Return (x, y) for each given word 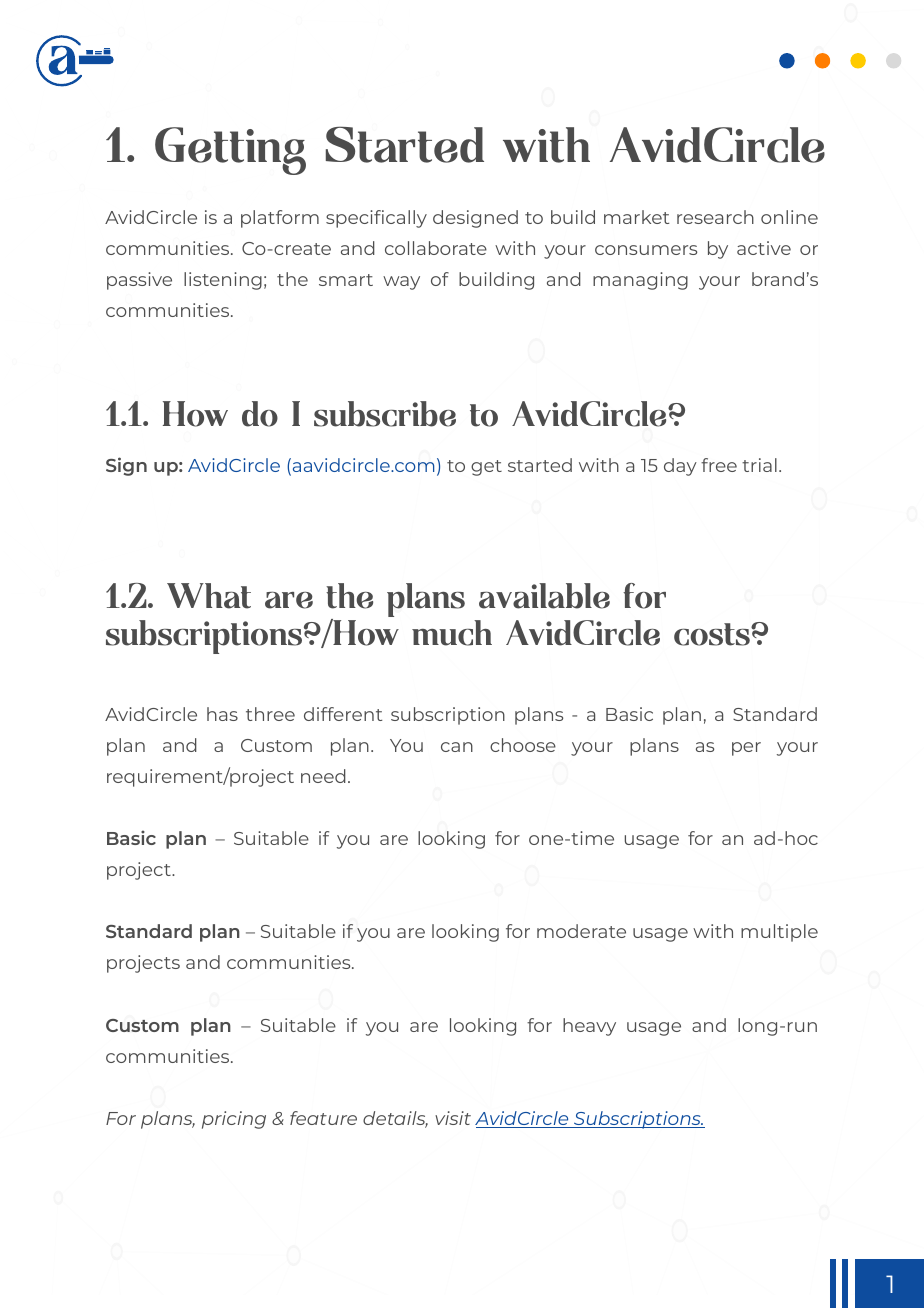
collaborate (436, 248)
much (452, 633)
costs (713, 634)
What (209, 596)
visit (453, 1118)
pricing (234, 1120)
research (715, 217)
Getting (230, 151)
